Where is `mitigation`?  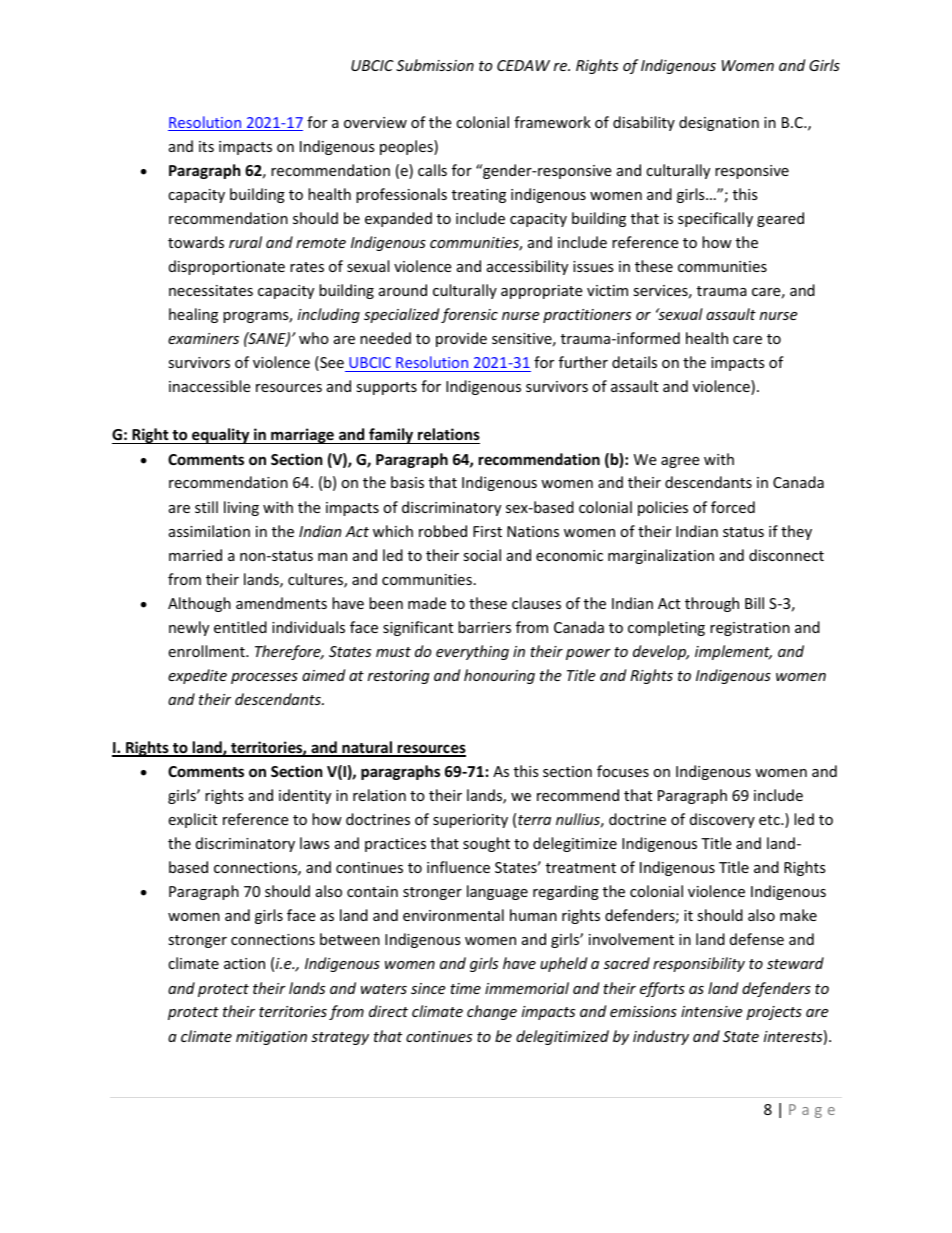 mitigation is located at coordinates (271, 1038).
